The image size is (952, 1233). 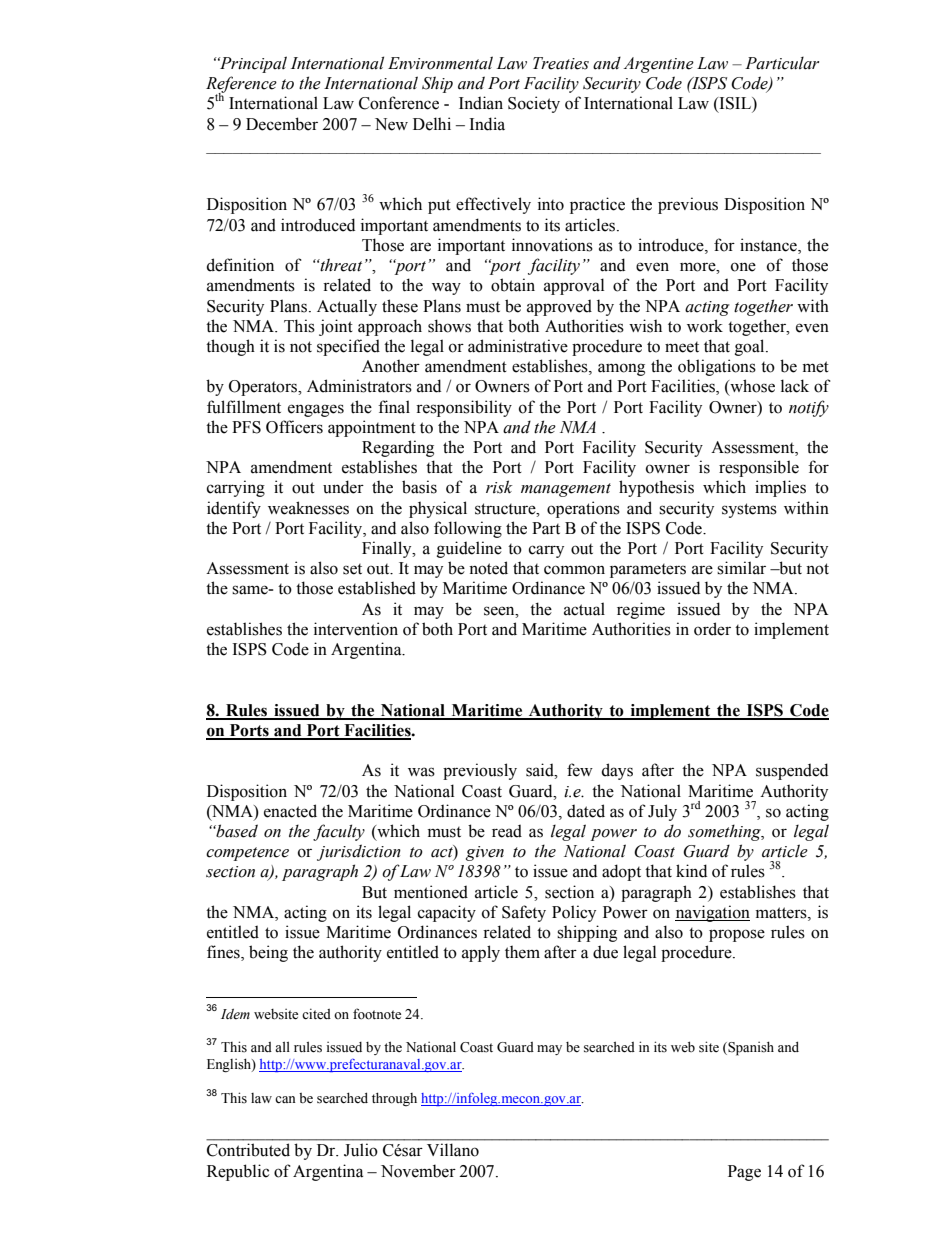 What do you see at coordinates (712, 629) in the screenshot?
I see `order` at bounding box center [712, 629].
